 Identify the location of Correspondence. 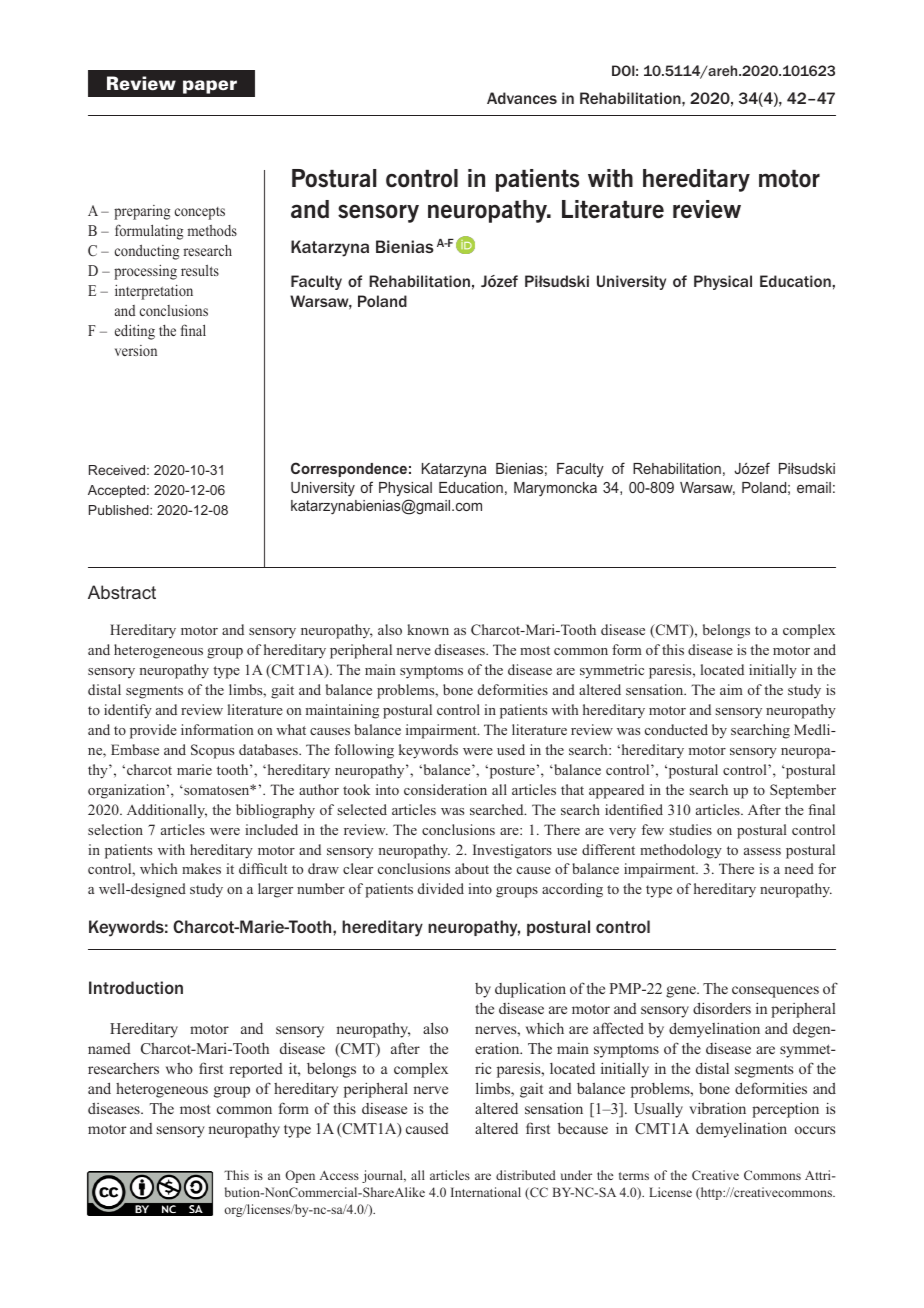
(349, 469).
